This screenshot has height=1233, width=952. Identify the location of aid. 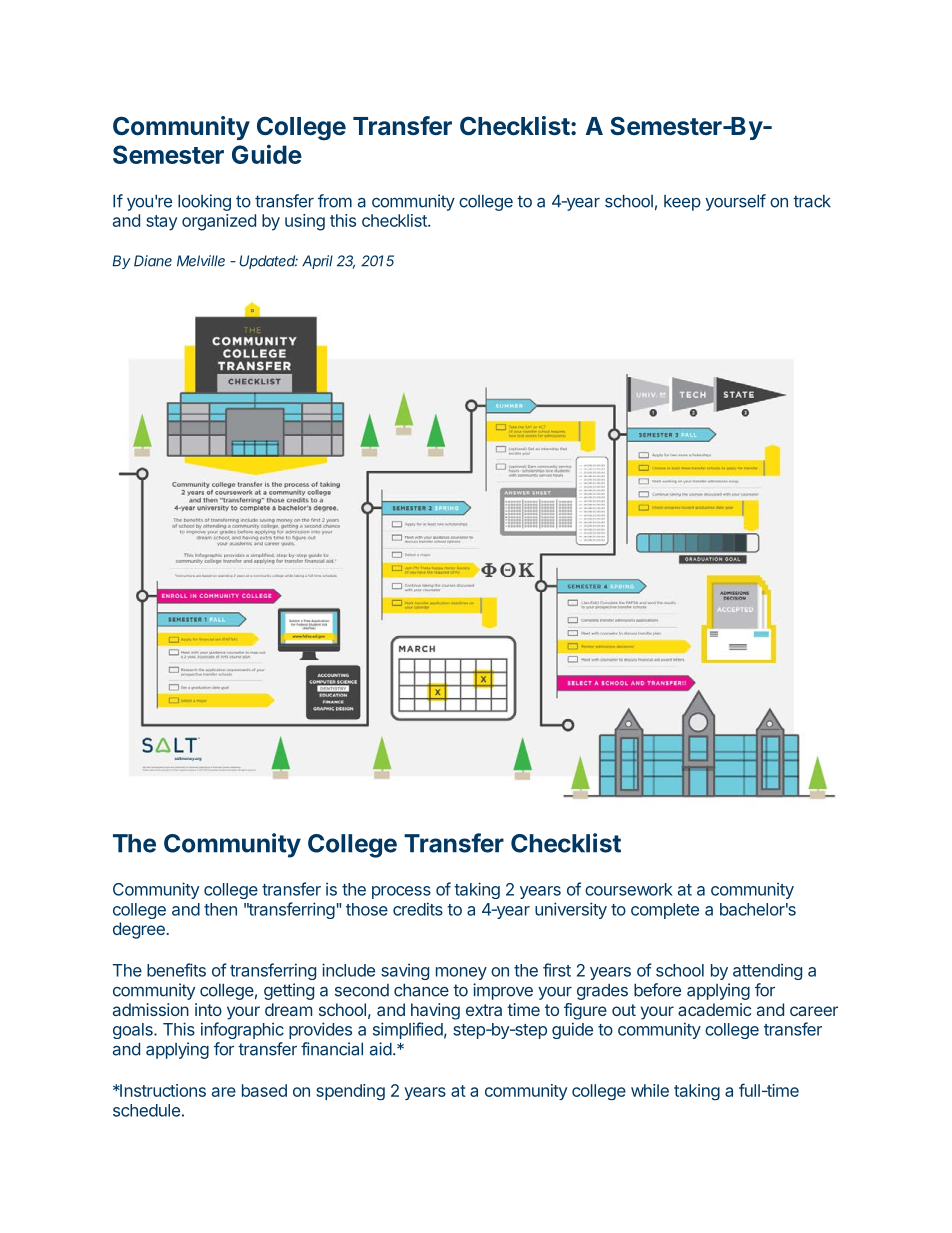
(381, 1049).
